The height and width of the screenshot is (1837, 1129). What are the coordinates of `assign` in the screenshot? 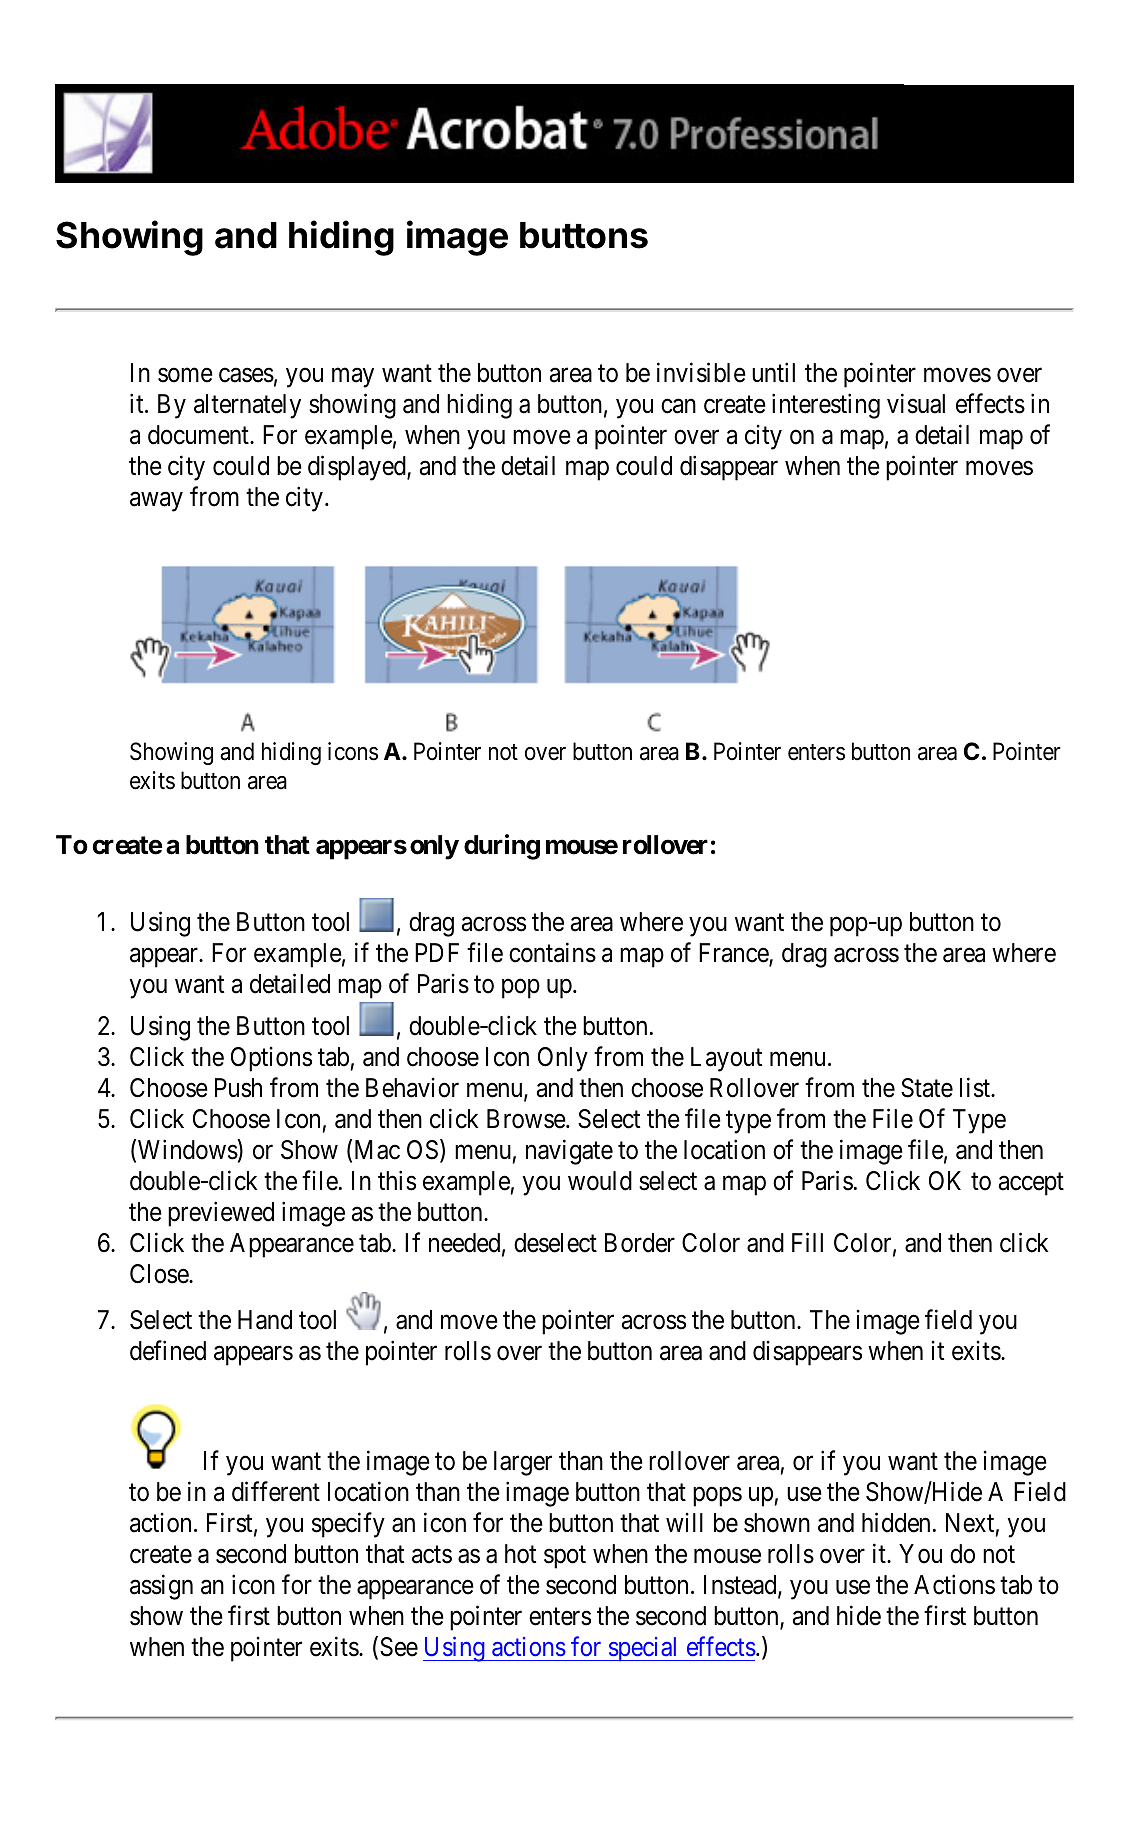 It's located at (161, 1587).
